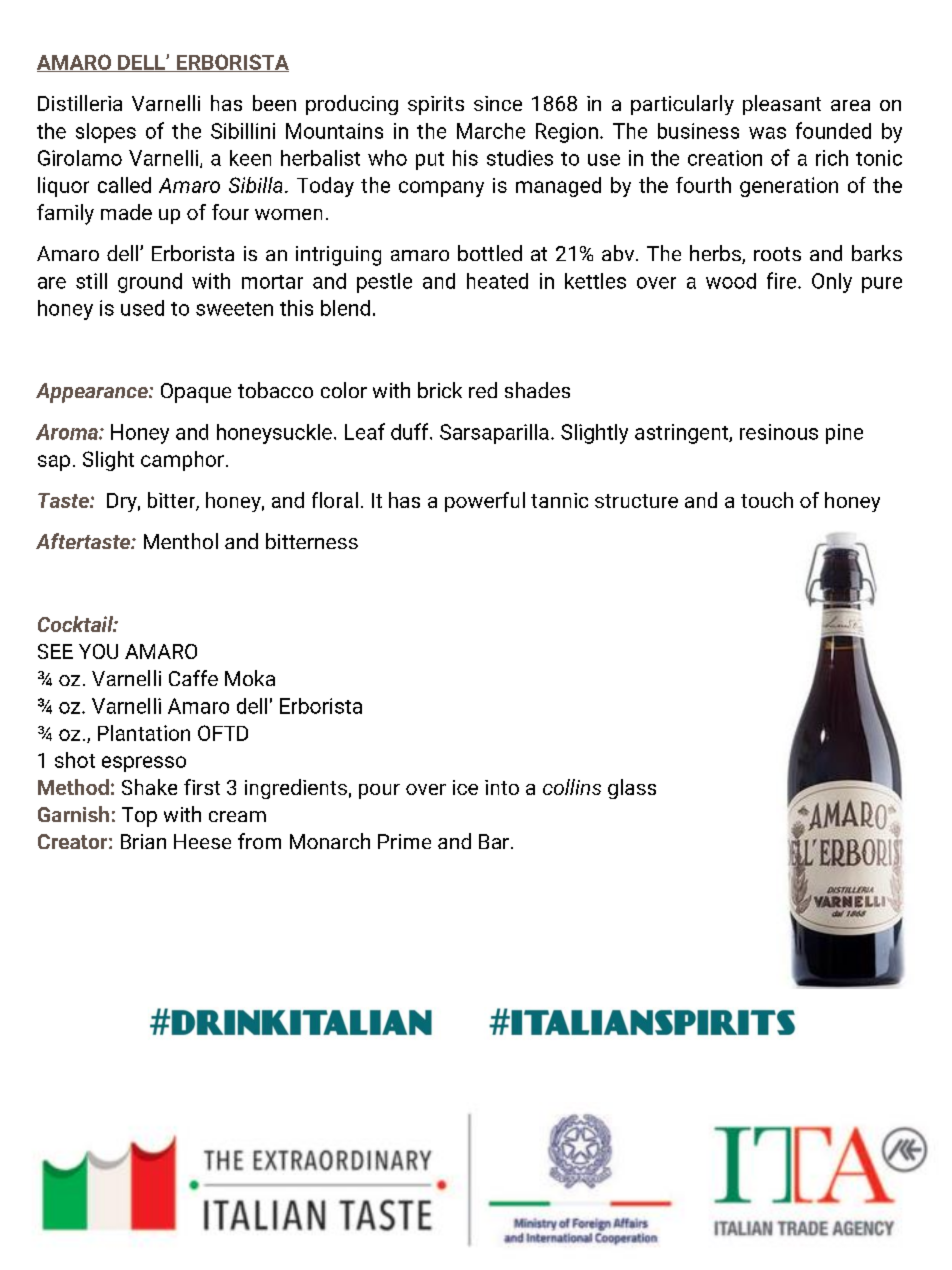 This screenshot has height=1270, width=952. What do you see at coordinates (150, 283) in the screenshot?
I see `ground` at bounding box center [150, 283].
